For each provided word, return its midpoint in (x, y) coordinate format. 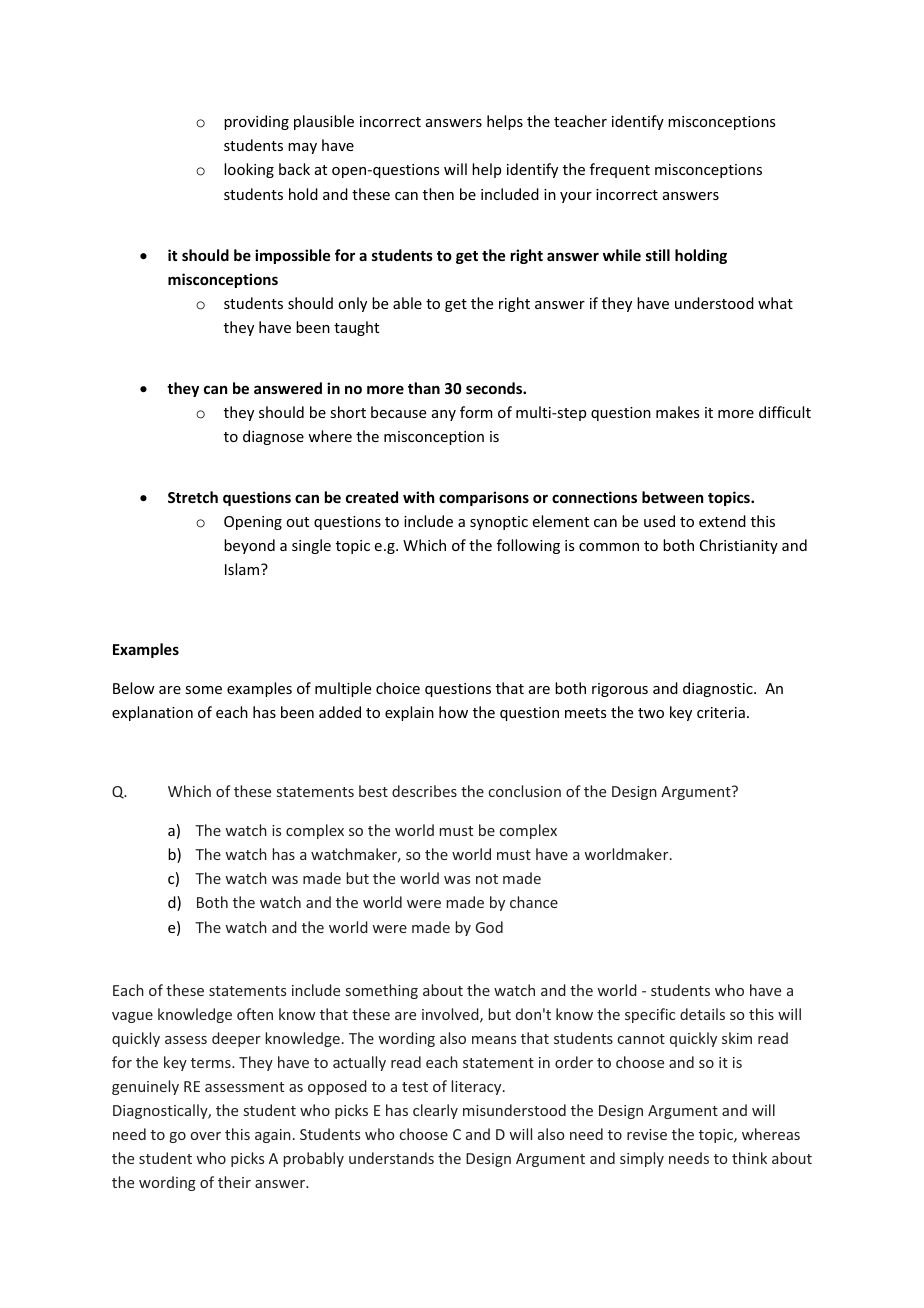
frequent (620, 170)
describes (424, 791)
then (438, 194)
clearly (435, 1111)
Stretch (193, 497)
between (672, 497)
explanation (152, 713)
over (206, 1136)
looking (249, 170)
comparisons (484, 498)
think (749, 1158)
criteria (721, 712)
